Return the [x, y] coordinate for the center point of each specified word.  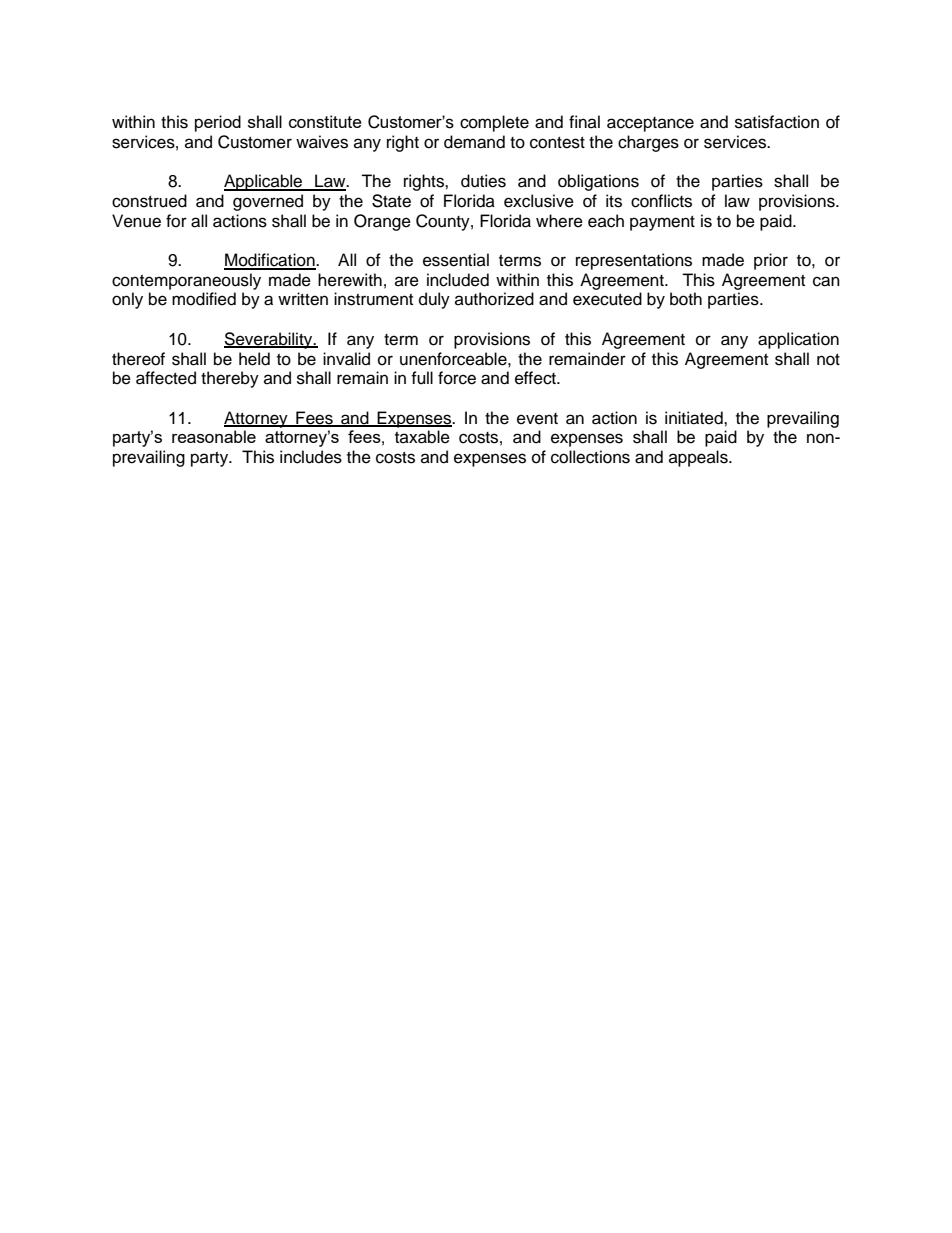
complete [494, 123]
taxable [422, 437]
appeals [699, 458]
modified [204, 299]
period [218, 123]
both [686, 299]
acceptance [650, 124]
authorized [494, 299]
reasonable [214, 436]
